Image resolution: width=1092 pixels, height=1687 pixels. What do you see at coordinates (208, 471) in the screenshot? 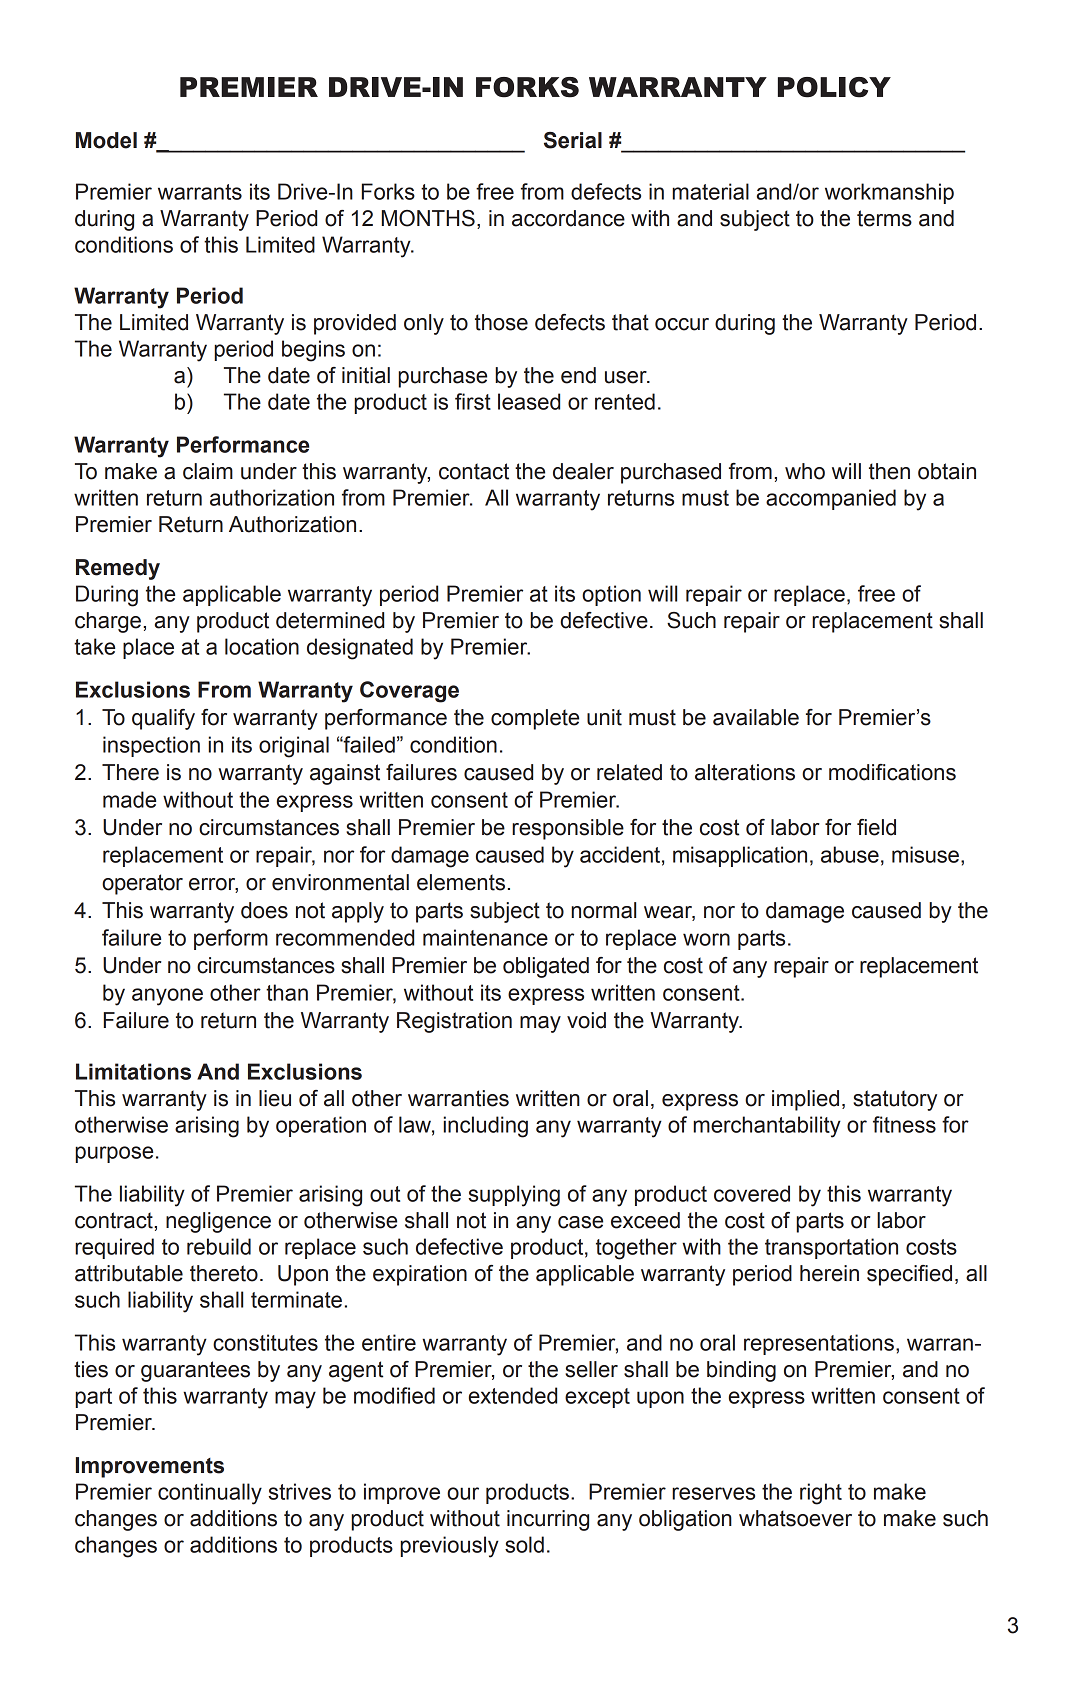
I see `claim` at bounding box center [208, 471].
